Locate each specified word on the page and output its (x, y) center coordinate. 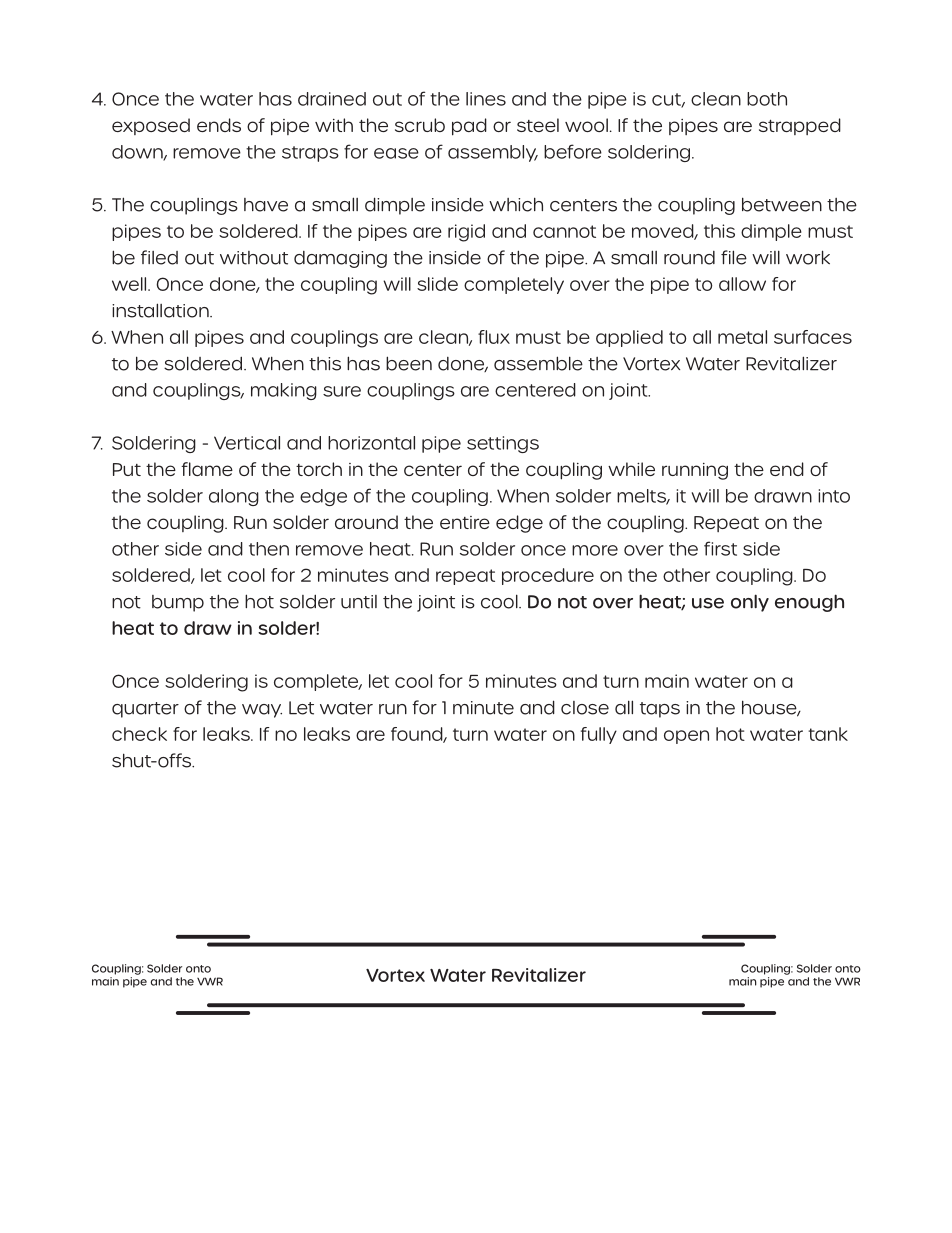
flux (494, 337)
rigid (466, 233)
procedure (548, 576)
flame (207, 469)
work (808, 257)
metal (742, 337)
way (262, 711)
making (284, 391)
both (767, 99)
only (750, 603)
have (266, 205)
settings (503, 444)
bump (178, 603)
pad (469, 127)
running (695, 471)
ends (219, 125)
